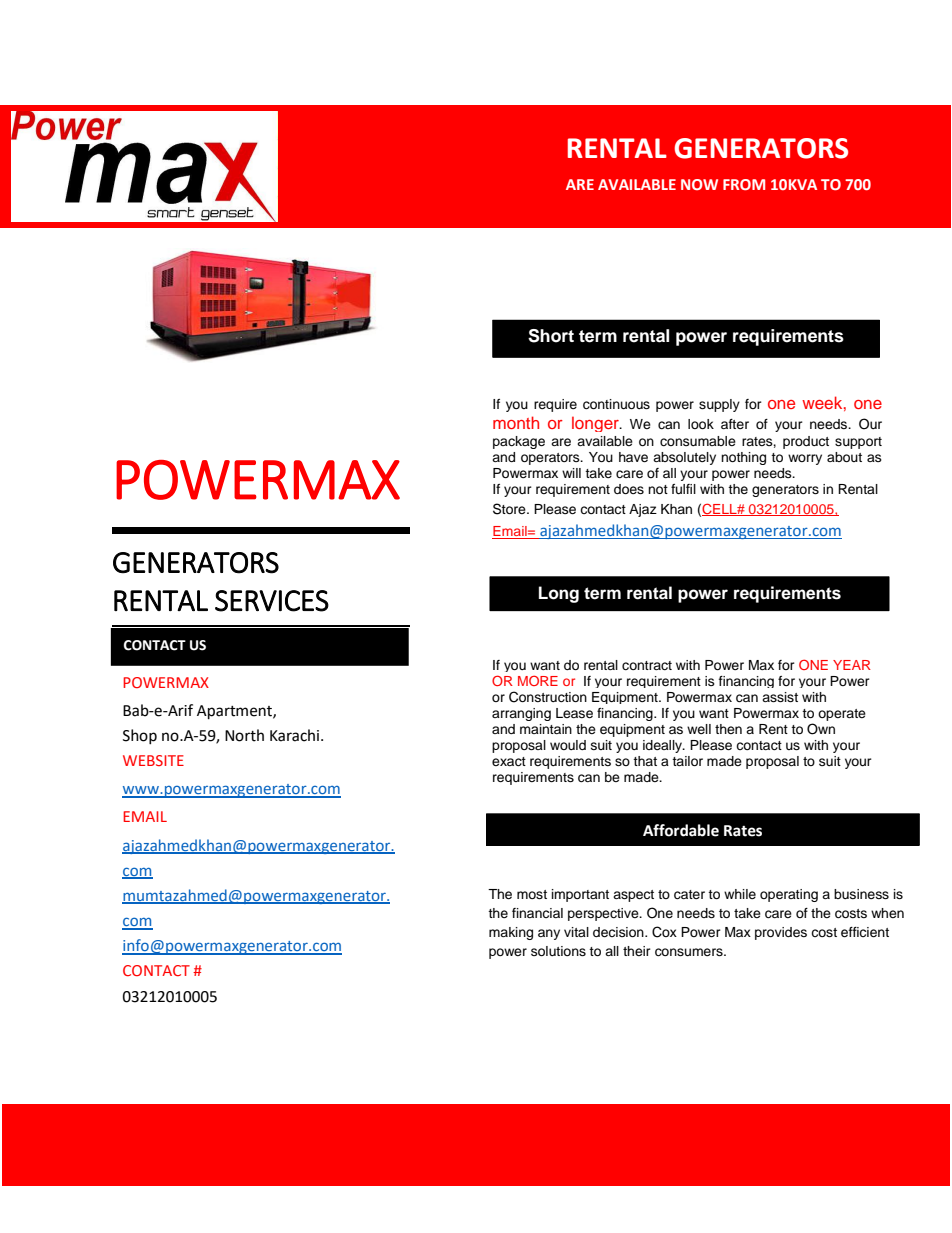 The image size is (952, 1233). Describe the element at coordinates (781, 933) in the document. I see `provides` at that location.
